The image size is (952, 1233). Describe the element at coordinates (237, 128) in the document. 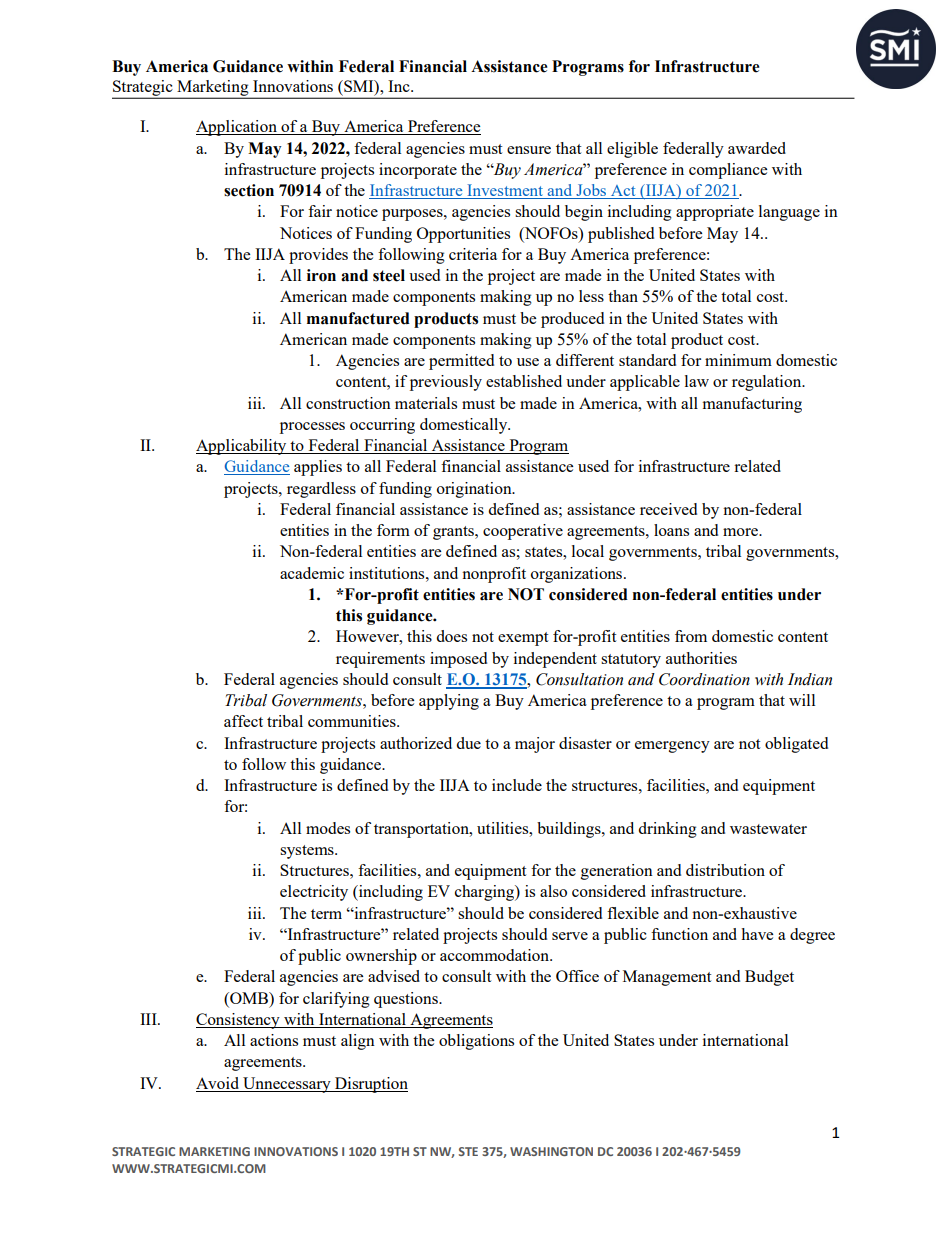

I see `Application` at that location.
